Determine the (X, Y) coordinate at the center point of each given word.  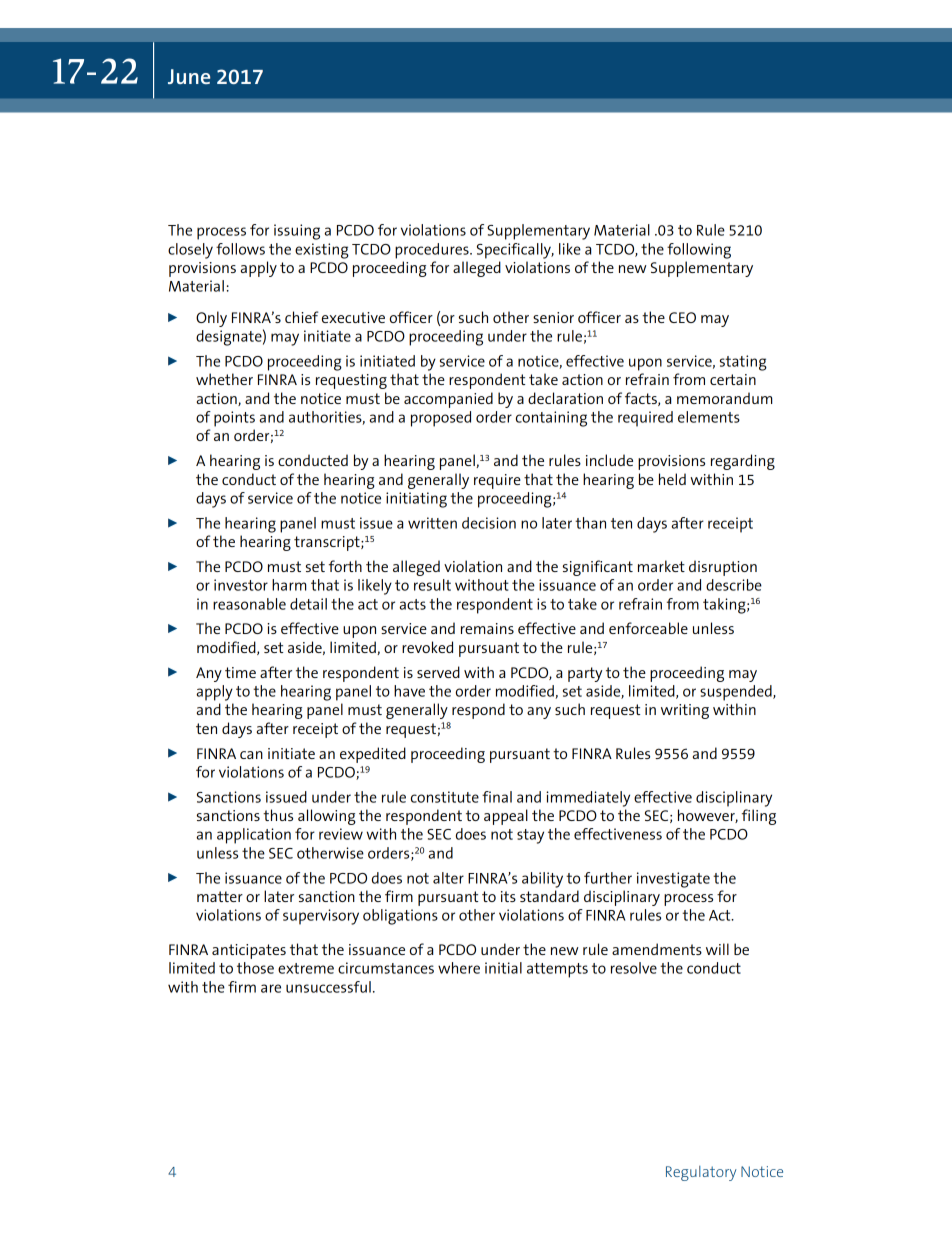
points (234, 419)
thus (278, 815)
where (459, 968)
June (189, 76)
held (672, 479)
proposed (441, 419)
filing (759, 817)
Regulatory (701, 1173)
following (699, 251)
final (497, 797)
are (271, 988)
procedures (433, 251)
